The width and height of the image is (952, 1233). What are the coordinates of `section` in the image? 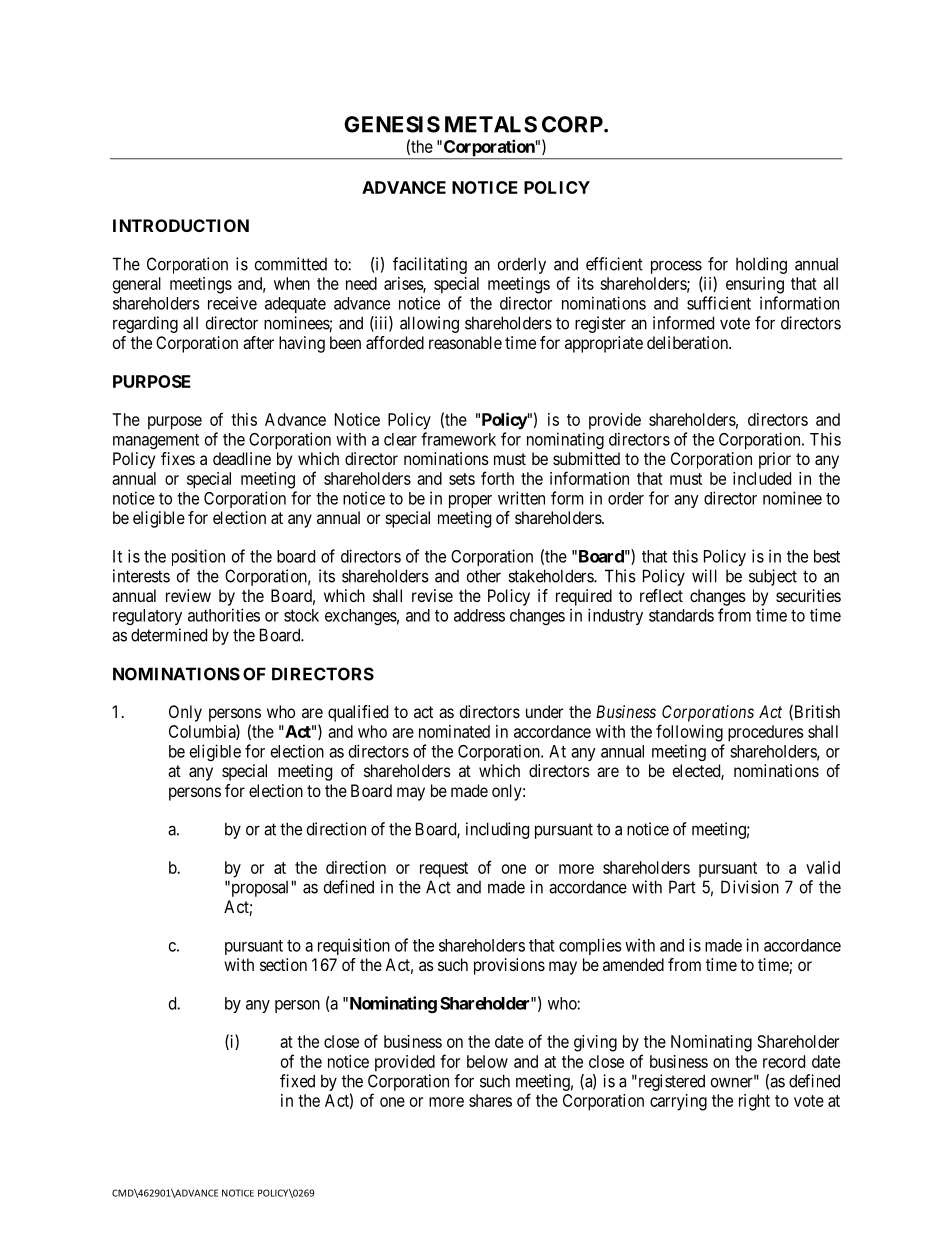 It's located at (283, 964).
